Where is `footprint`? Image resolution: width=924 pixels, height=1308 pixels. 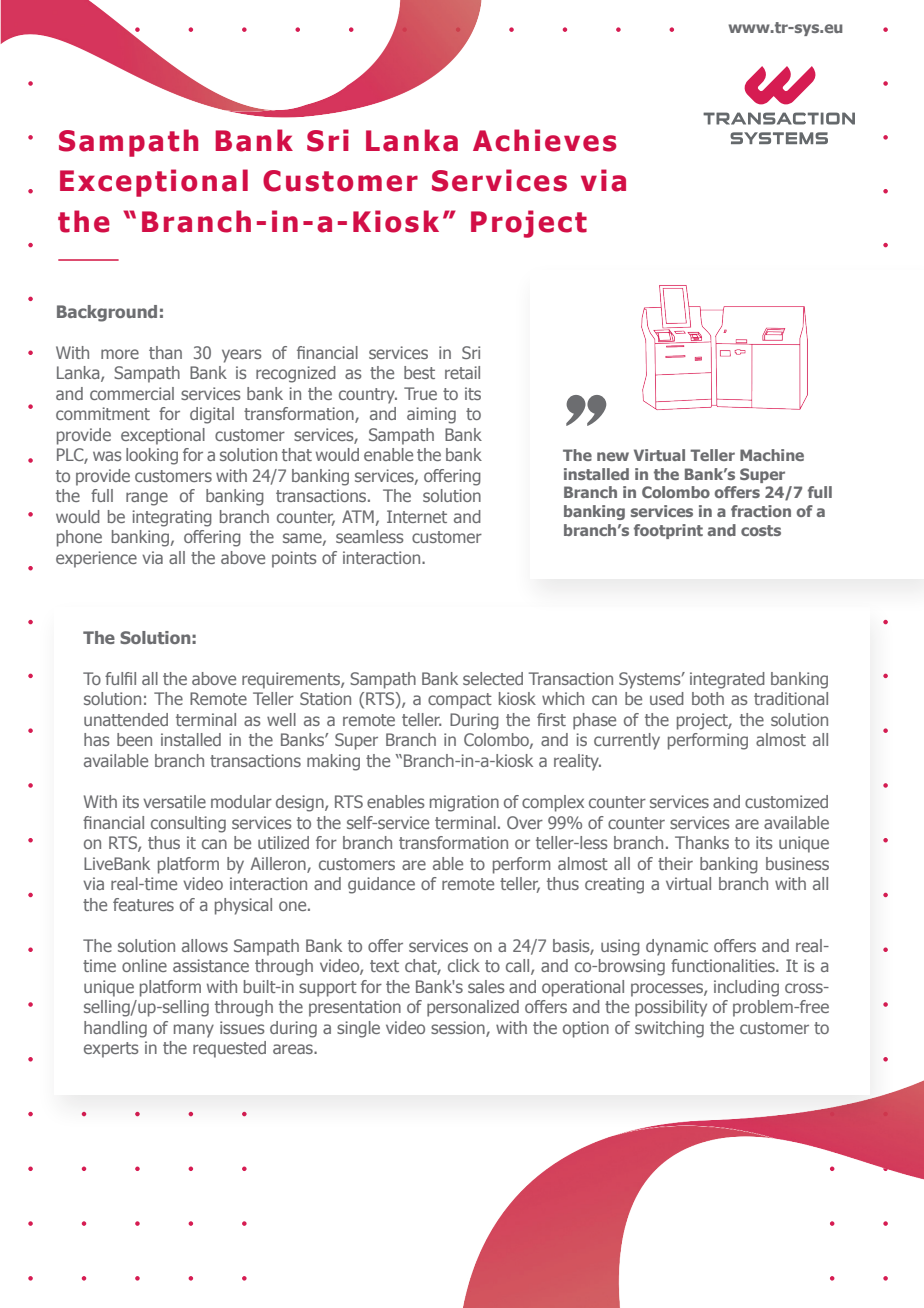
footprint is located at coordinates (668, 531).
